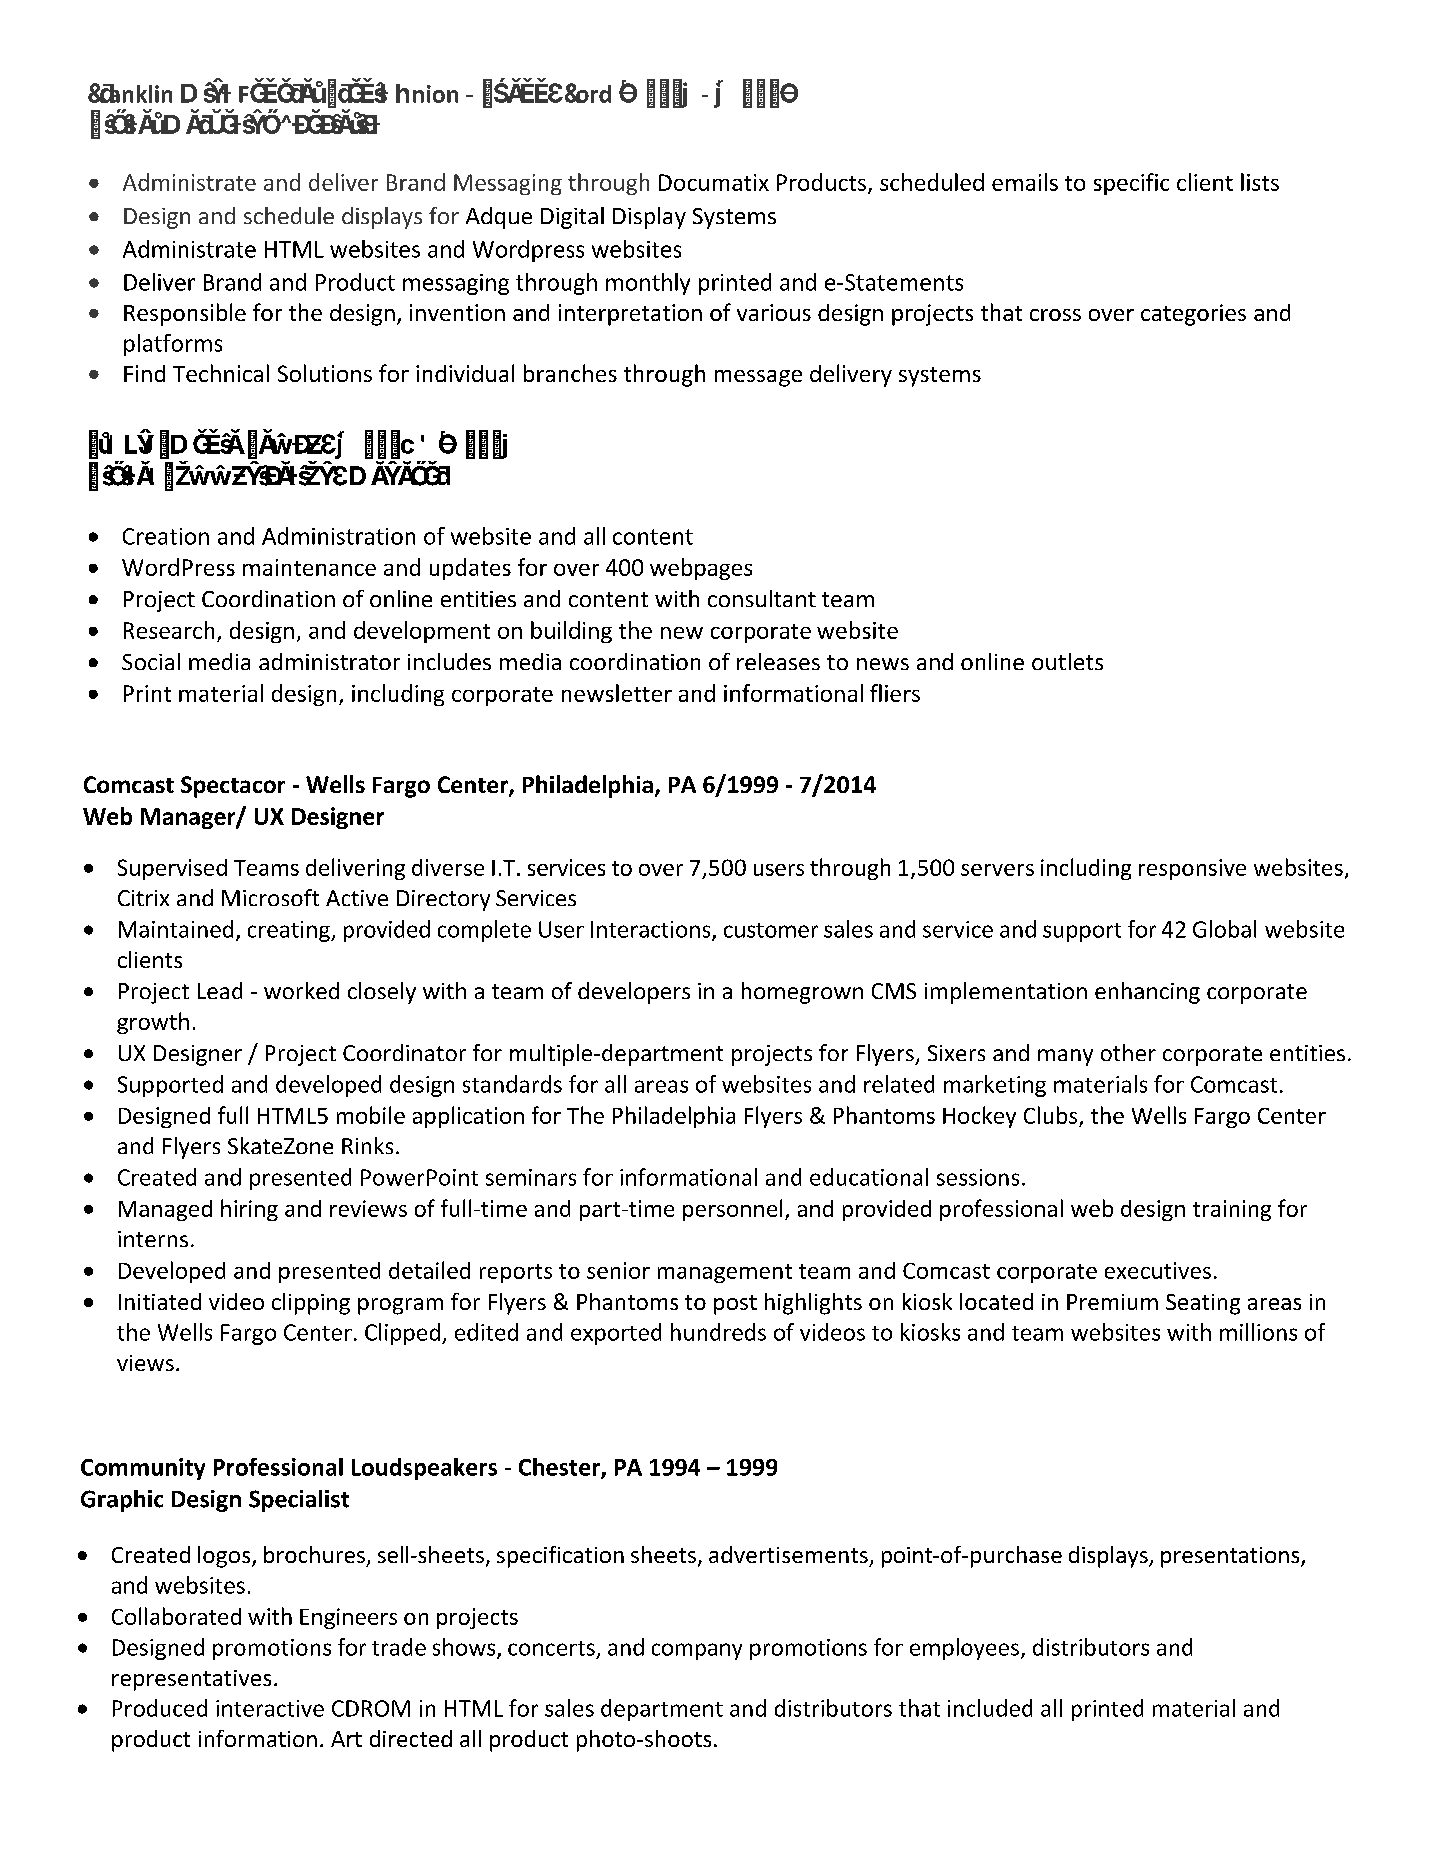 The width and height of the screenshot is (1445, 1871). What do you see at coordinates (1067, 661) in the screenshot?
I see `outlets` at bounding box center [1067, 661].
